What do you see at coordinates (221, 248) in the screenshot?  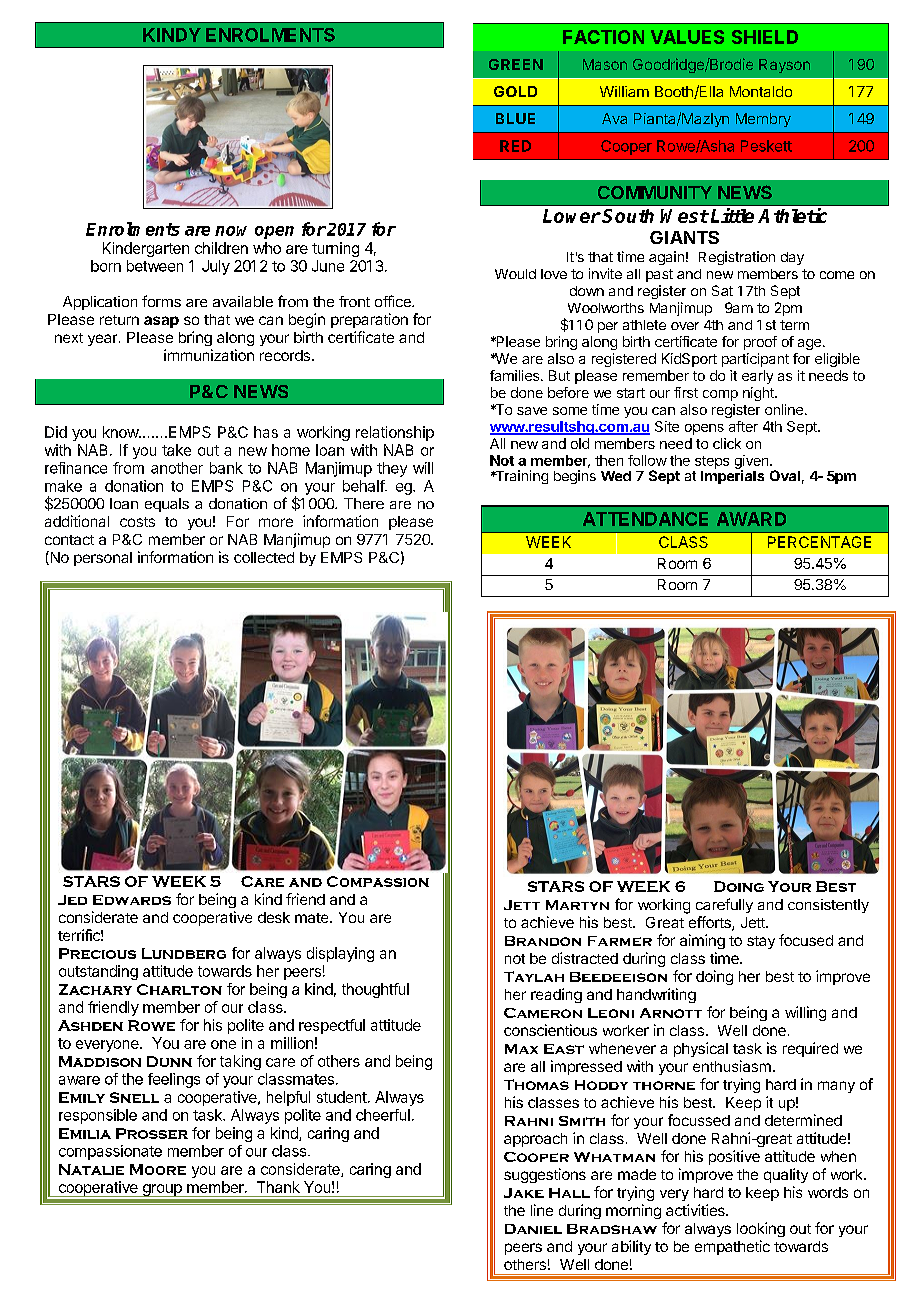 I see `children` at bounding box center [221, 248].
